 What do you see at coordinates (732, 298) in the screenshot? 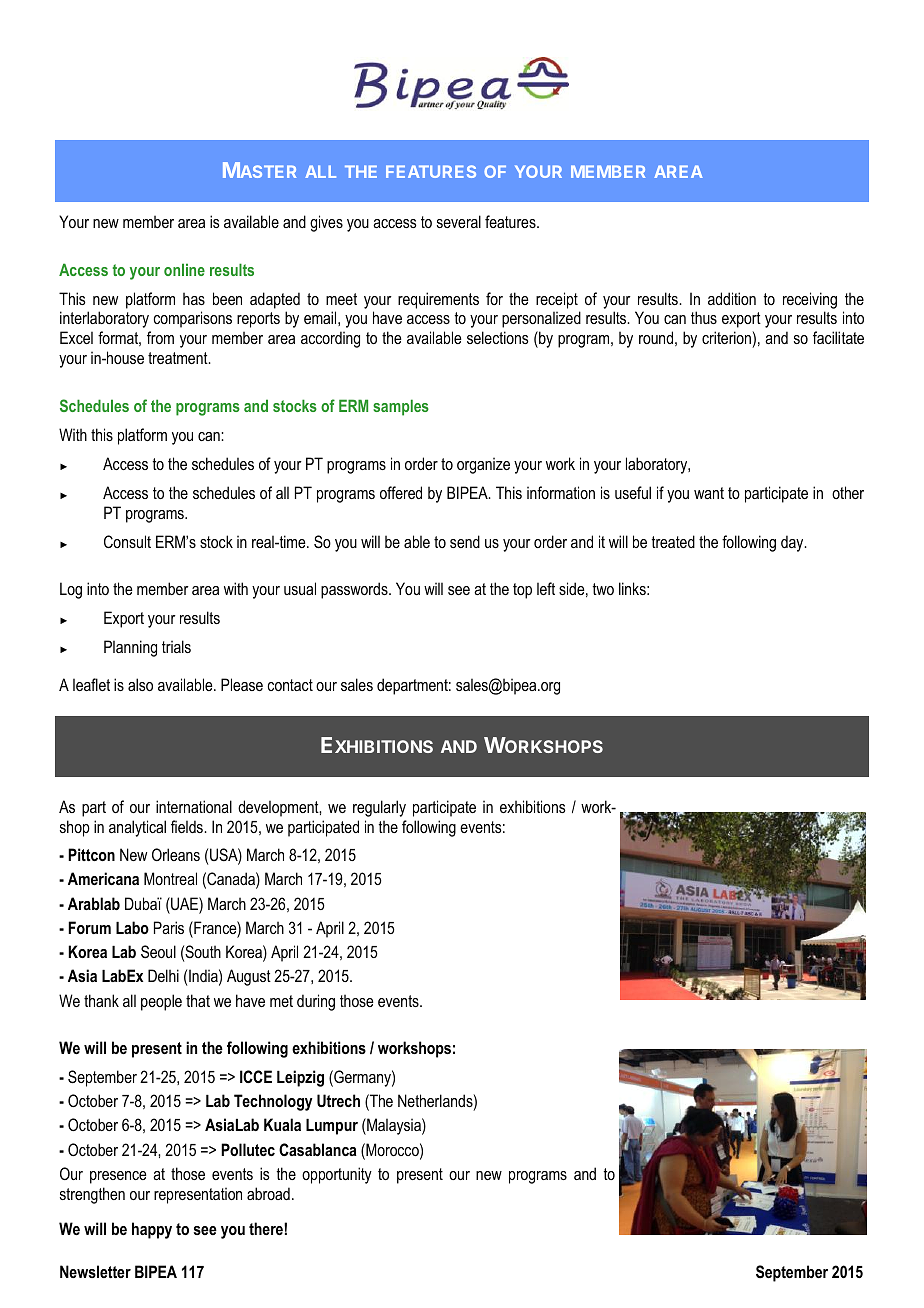
I see `addition` at bounding box center [732, 298].
